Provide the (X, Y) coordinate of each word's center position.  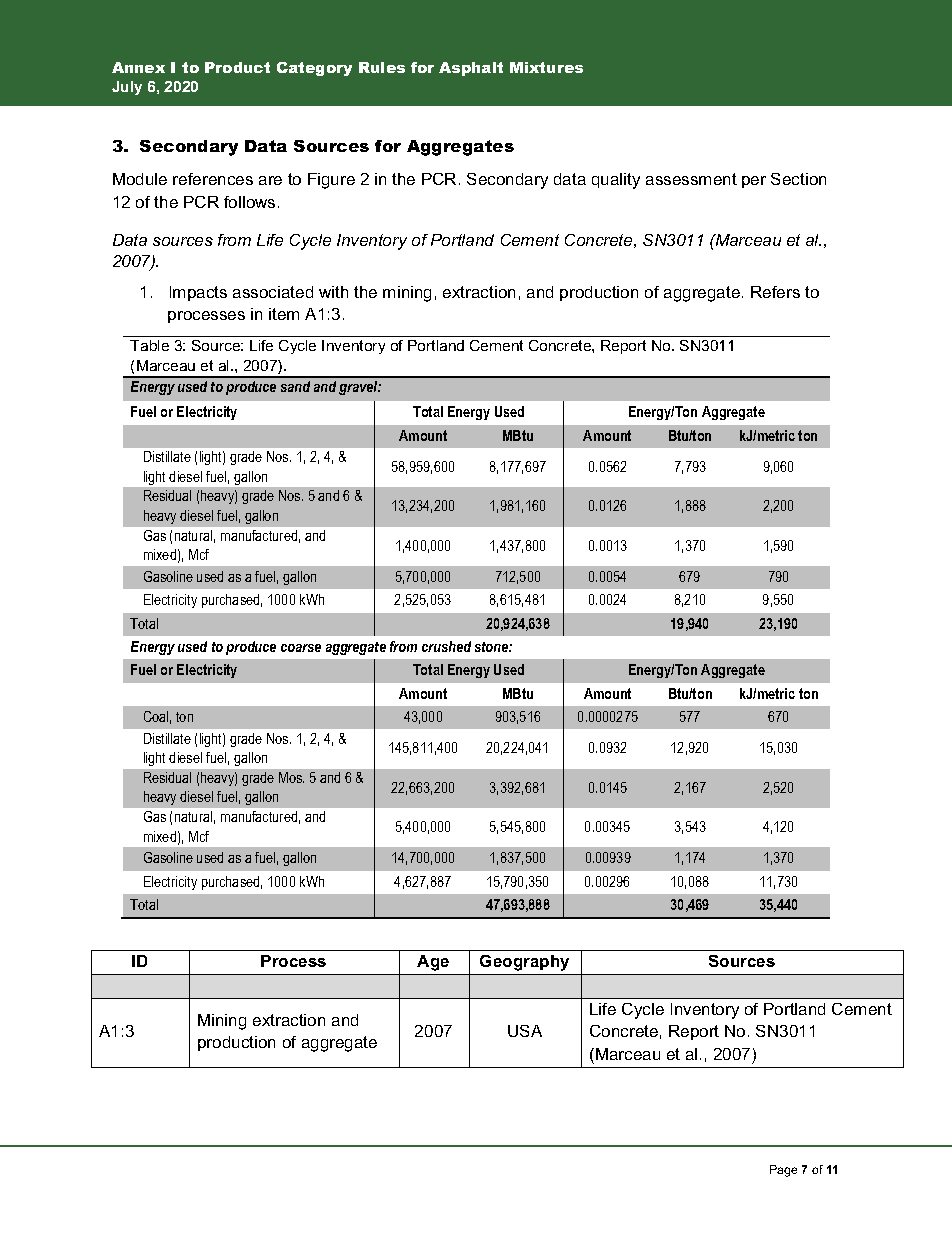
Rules (382, 67)
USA (525, 1031)
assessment (691, 179)
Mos (291, 777)
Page (783, 1171)
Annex (138, 67)
